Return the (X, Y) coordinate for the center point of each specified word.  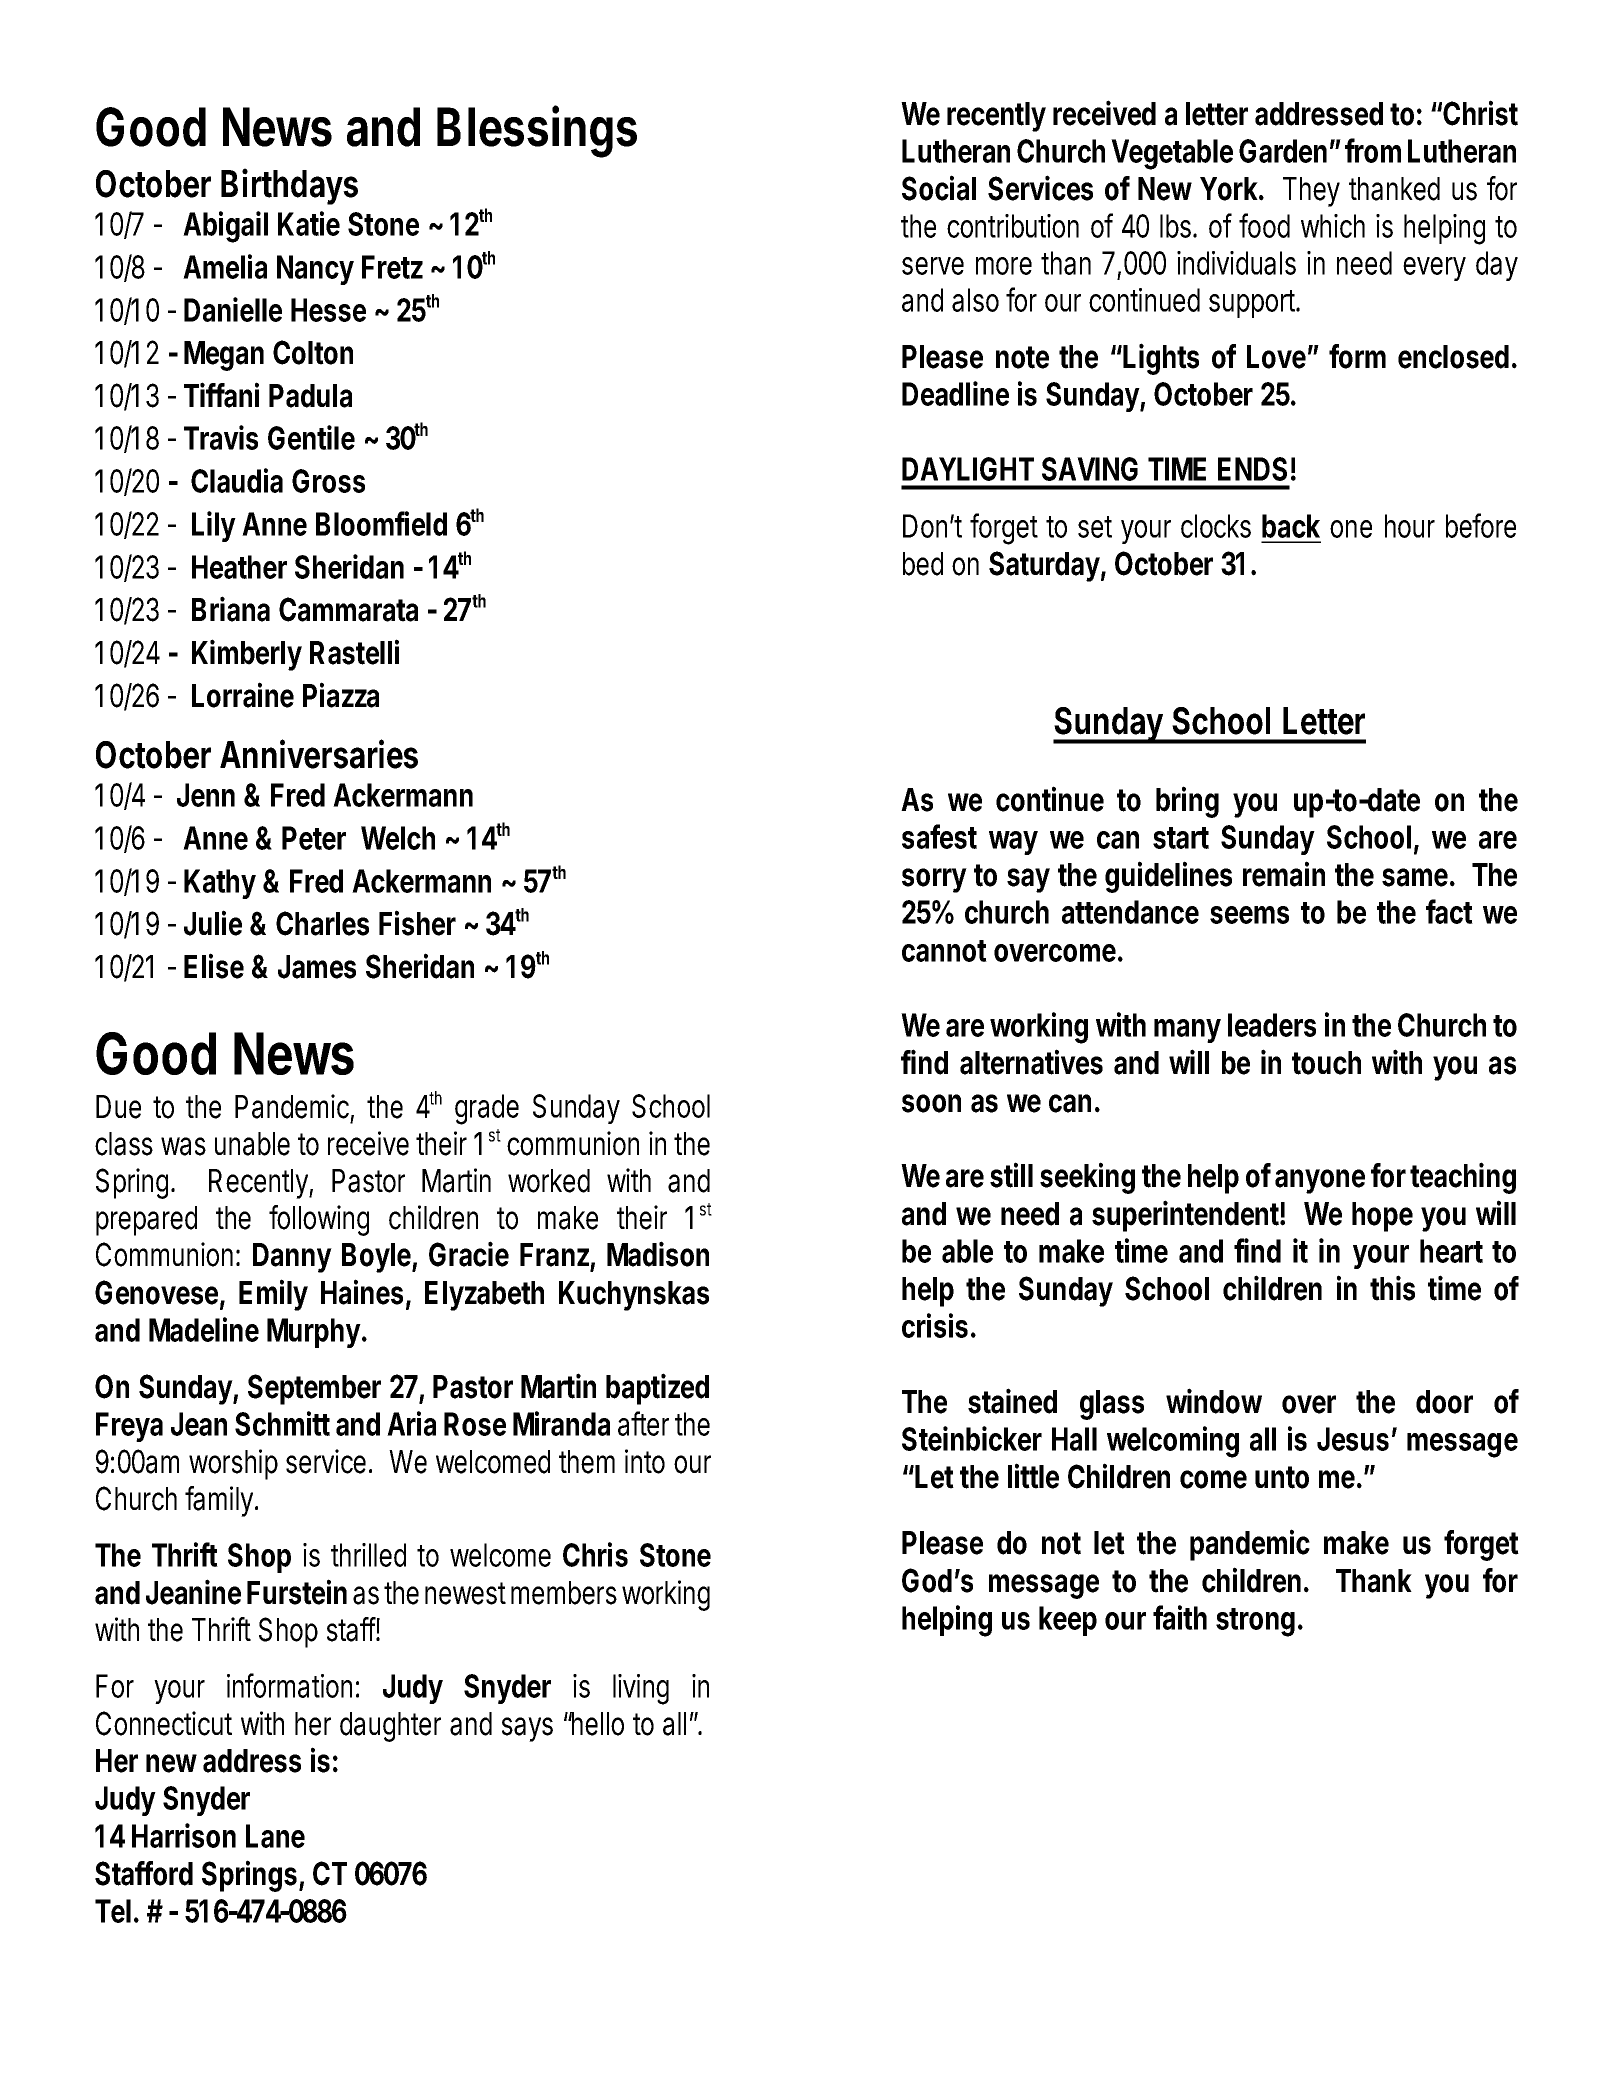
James (317, 967)
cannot (944, 951)
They (1311, 192)
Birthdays (289, 186)
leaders (1272, 1025)
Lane (275, 1836)
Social (939, 188)
